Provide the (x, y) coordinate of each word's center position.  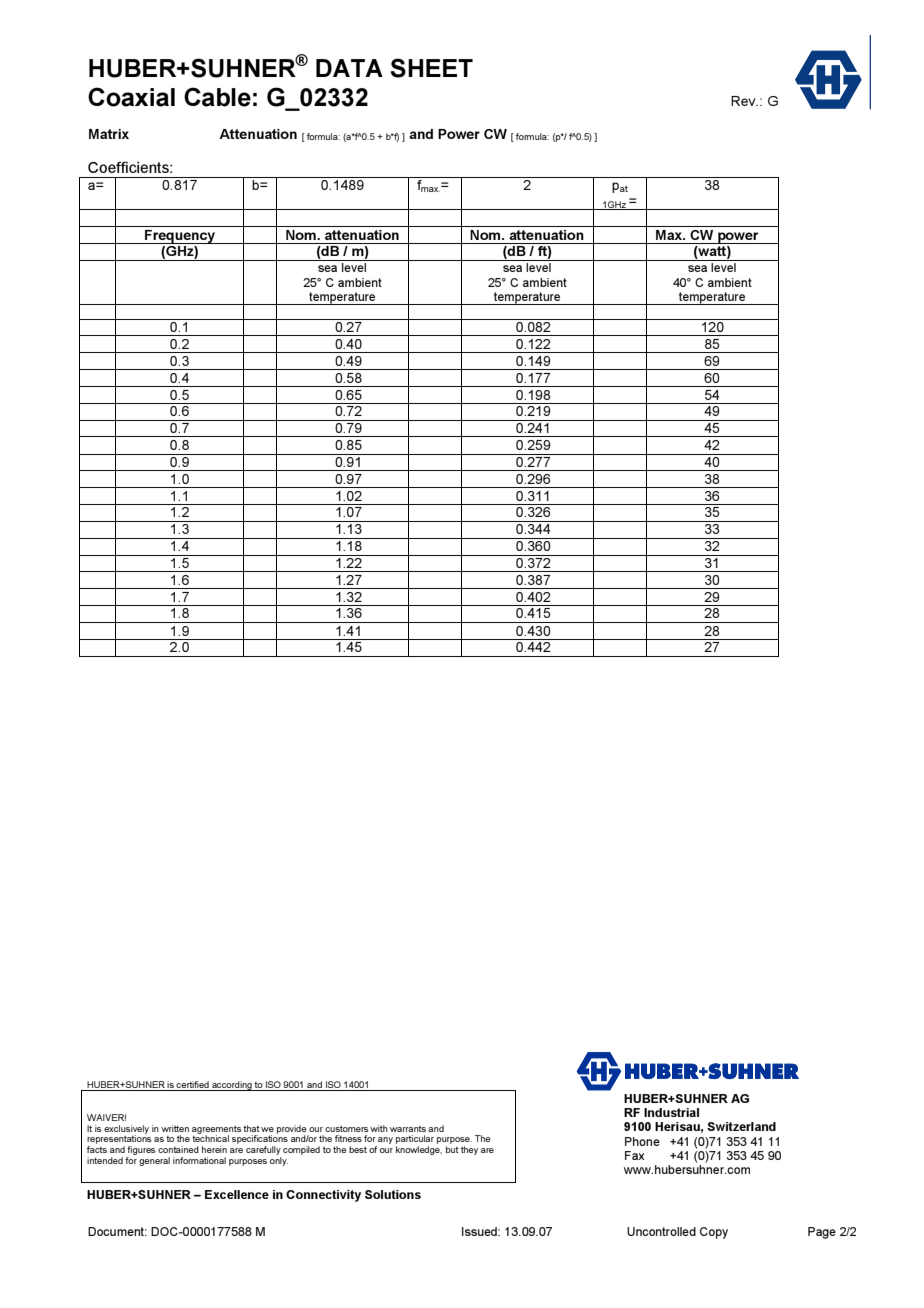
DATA (349, 68)
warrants (408, 1129)
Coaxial (131, 97)
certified (193, 1086)
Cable (217, 97)
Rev (744, 101)
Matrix (109, 134)
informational (199, 1160)
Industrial (671, 1112)
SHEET (432, 68)
